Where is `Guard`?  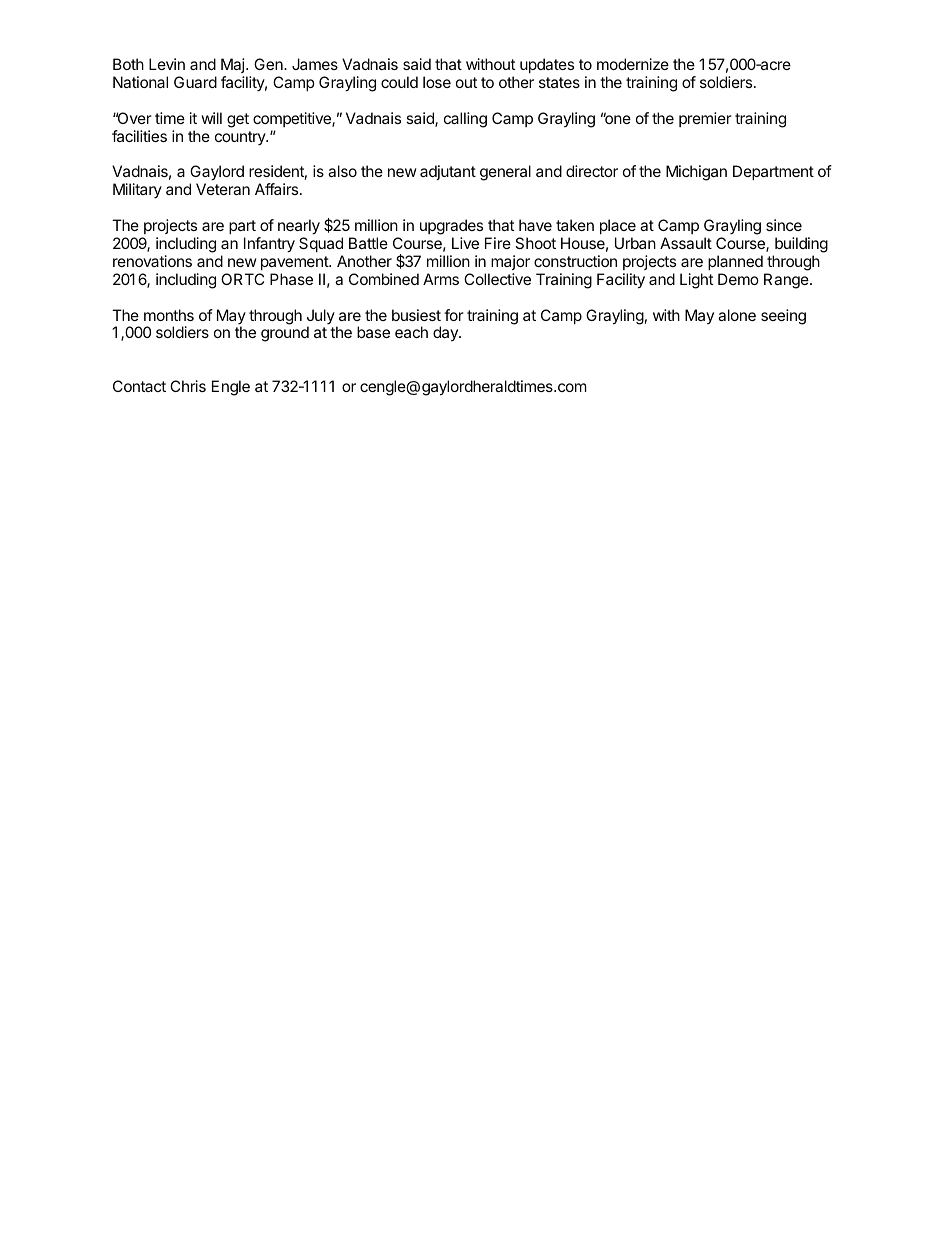 Guard is located at coordinates (195, 82).
